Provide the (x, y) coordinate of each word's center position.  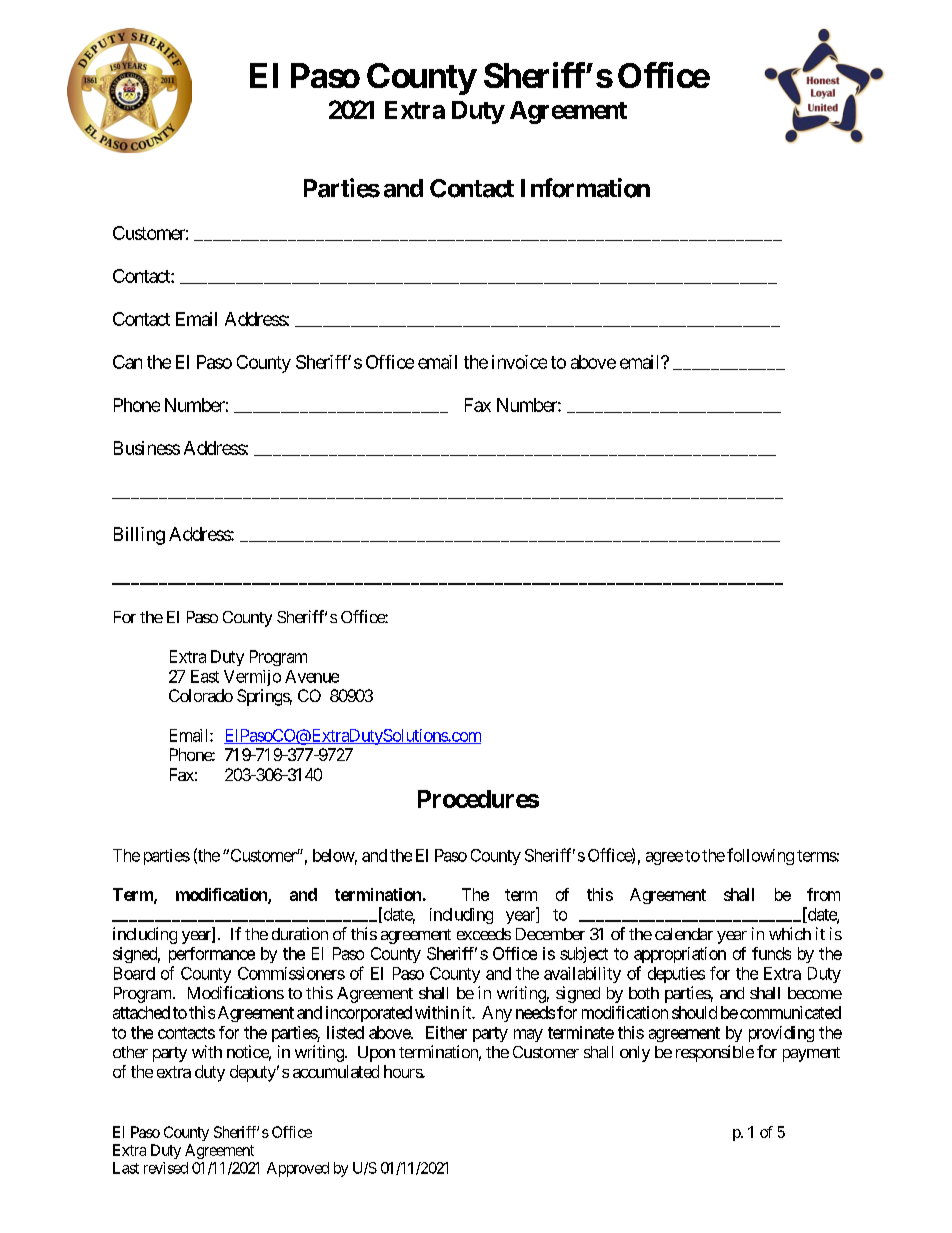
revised (166, 1168)
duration (300, 933)
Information (585, 188)
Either (446, 1032)
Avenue (312, 676)
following (760, 856)
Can (127, 362)
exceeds (484, 934)
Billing (139, 536)
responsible (715, 1053)
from (823, 894)
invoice (519, 362)
